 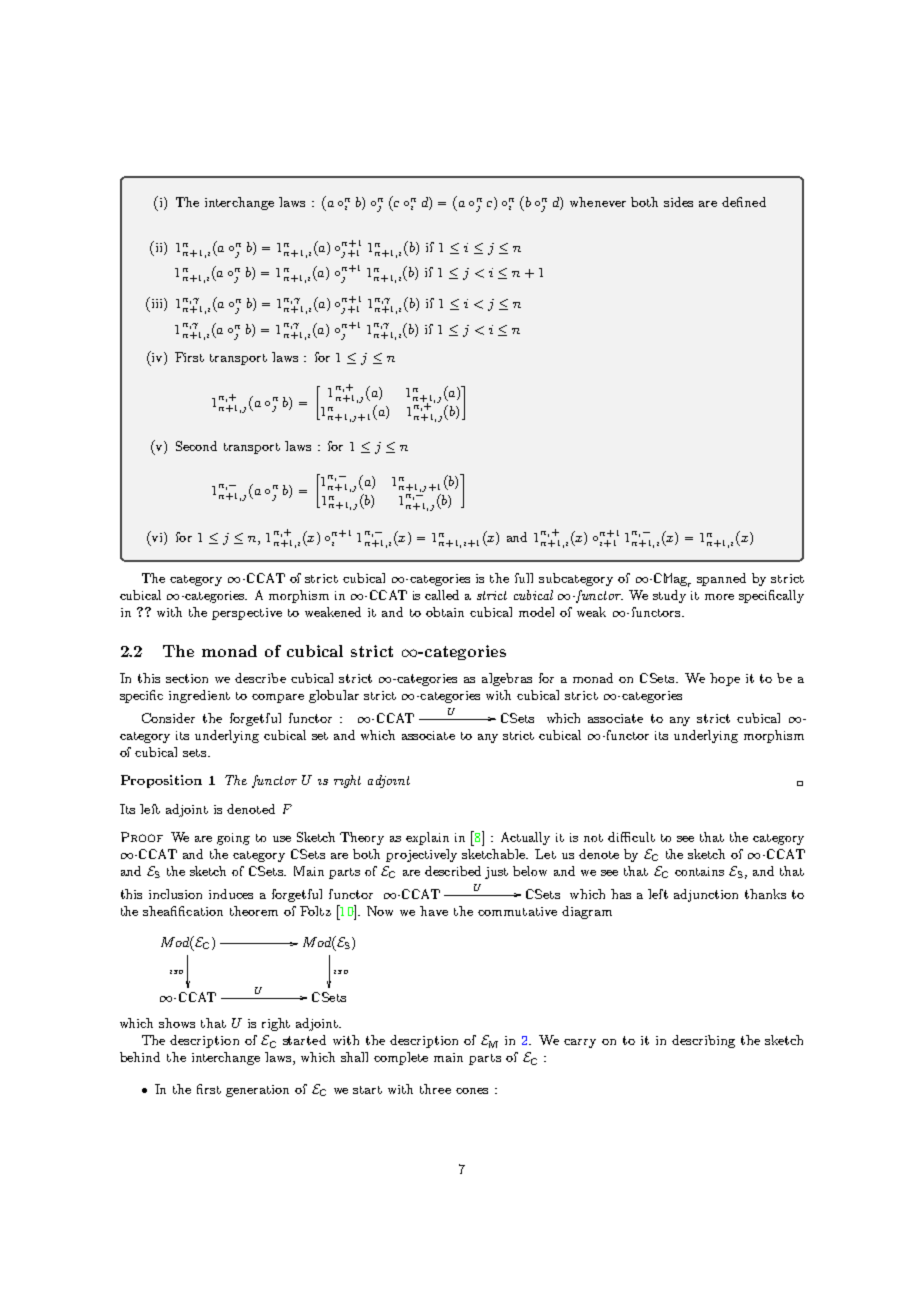 I want to click on study, so click(x=669, y=596).
